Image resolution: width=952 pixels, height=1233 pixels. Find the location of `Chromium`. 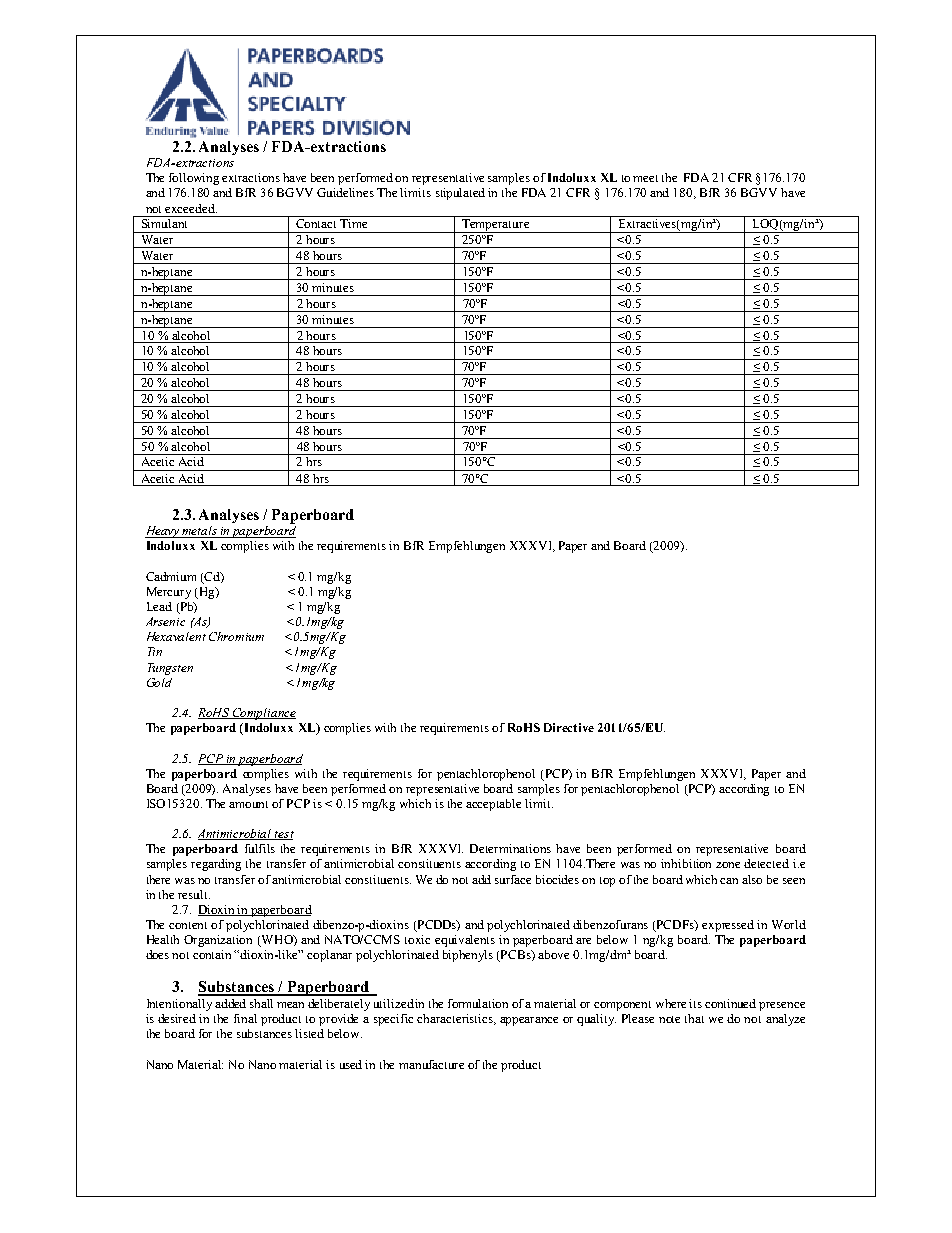

Chromium is located at coordinates (236, 636).
